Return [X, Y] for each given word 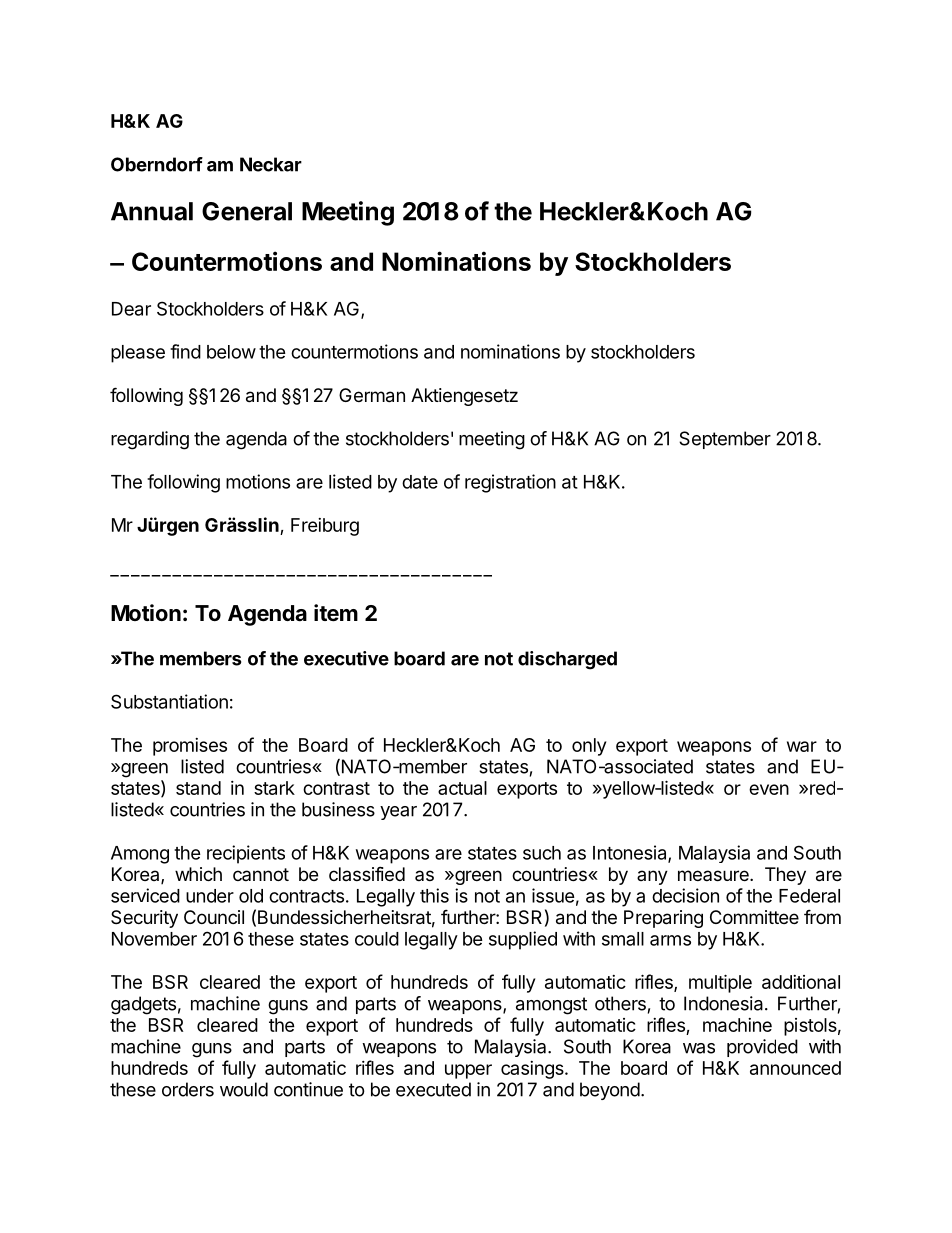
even [769, 789]
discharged [567, 660]
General [247, 211]
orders [188, 1089]
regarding [150, 440]
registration [510, 483]
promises [190, 747]
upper [468, 1071]
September [725, 440]
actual [462, 788]
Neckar [271, 164]
